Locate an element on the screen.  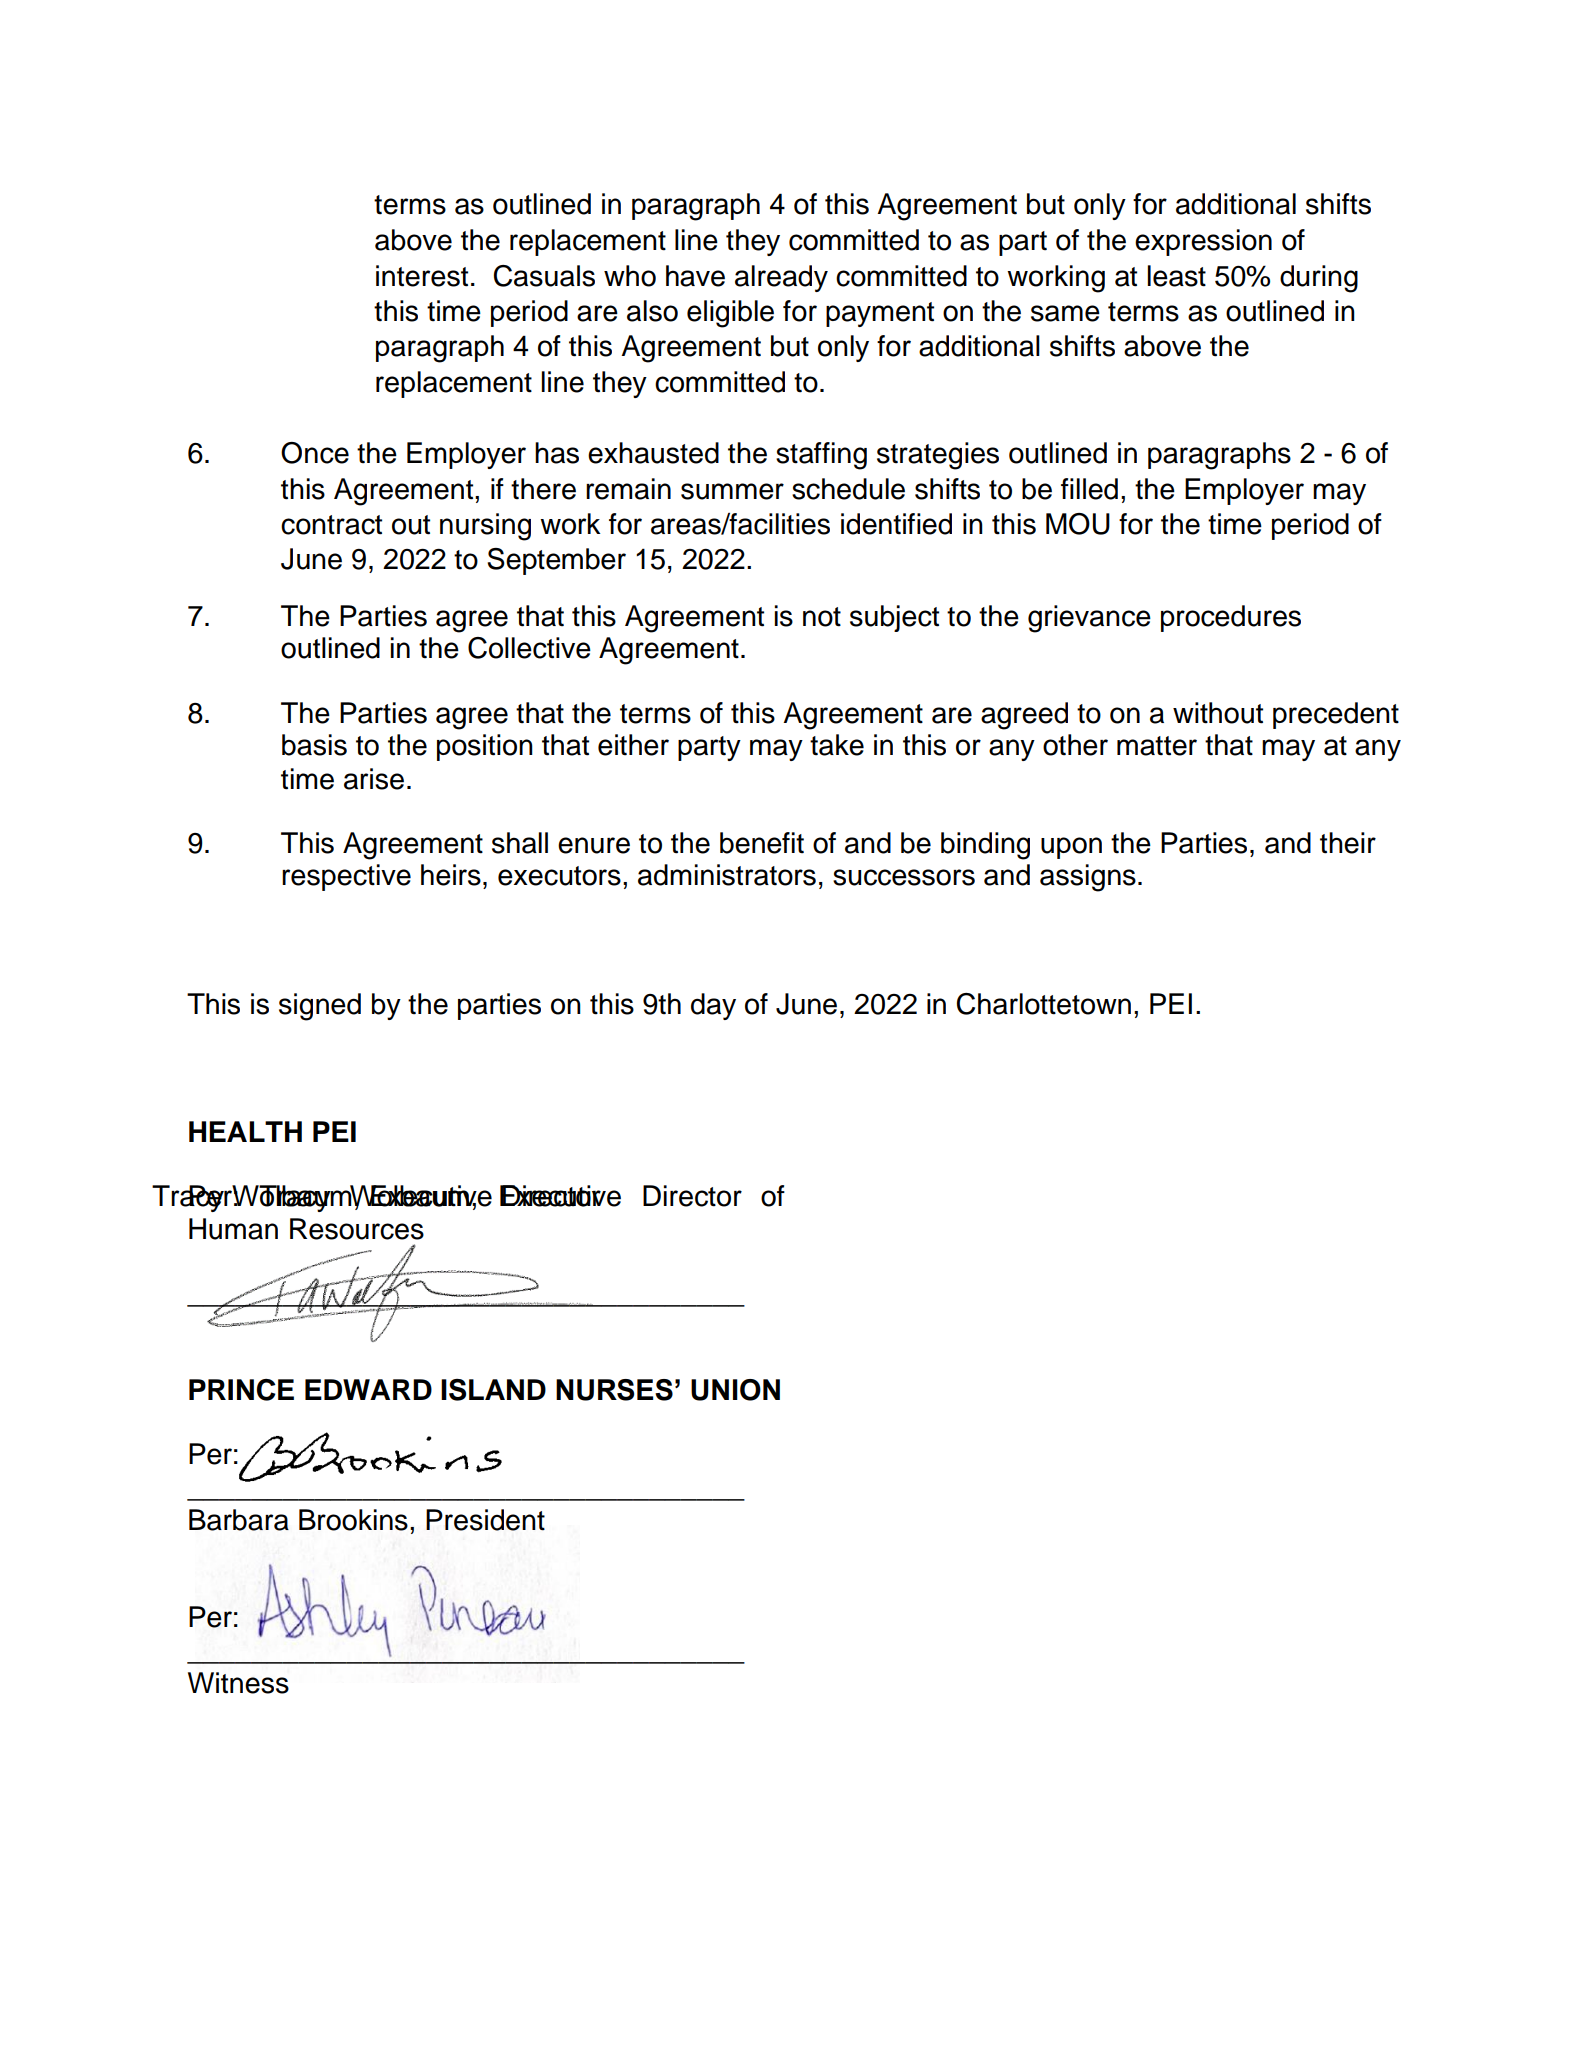
Charlottetown is located at coordinates (1044, 1004).
